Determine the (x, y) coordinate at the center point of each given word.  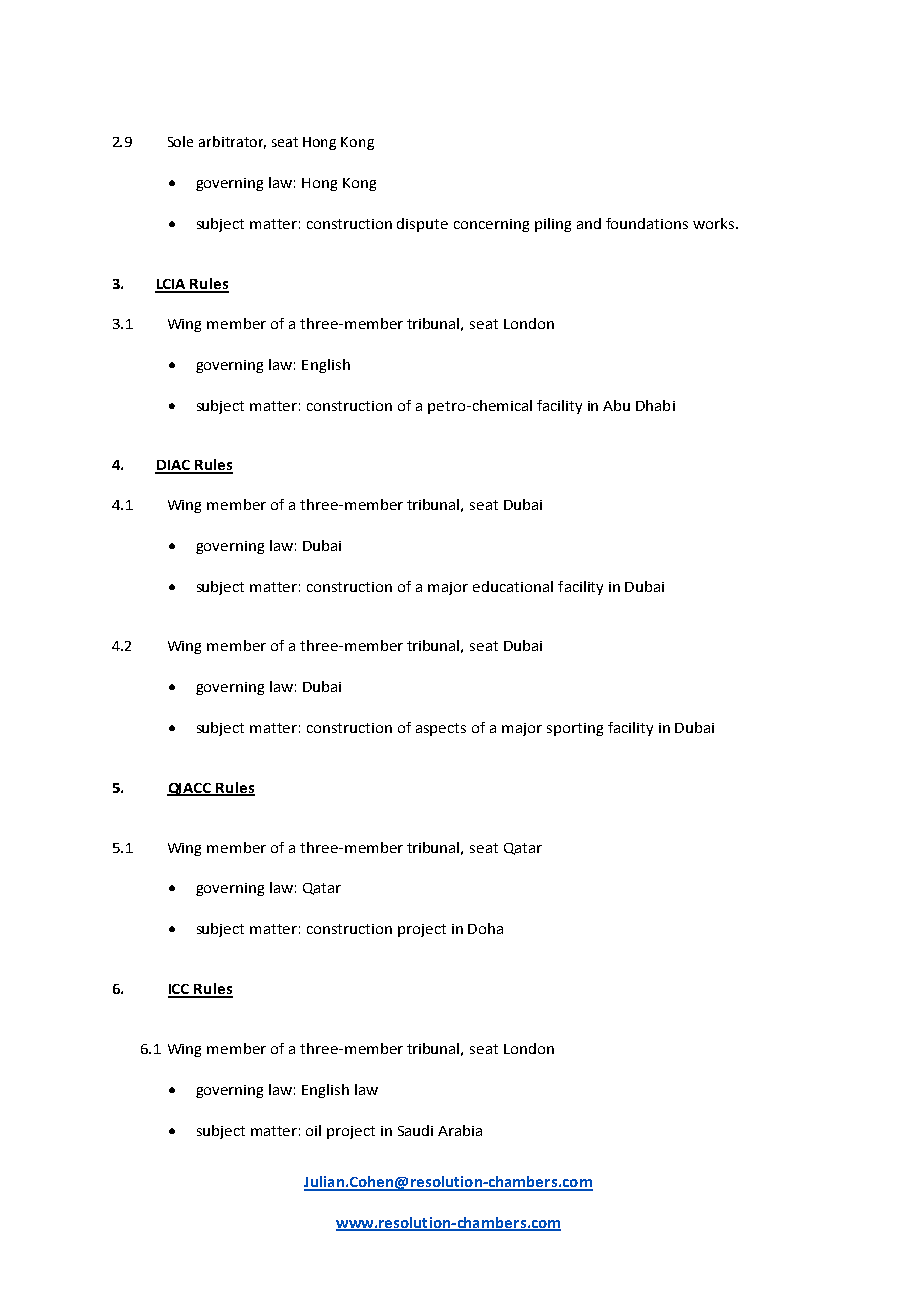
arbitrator (232, 142)
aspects (441, 729)
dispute (422, 225)
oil (313, 1130)
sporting (575, 729)
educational (513, 586)
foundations (647, 223)
